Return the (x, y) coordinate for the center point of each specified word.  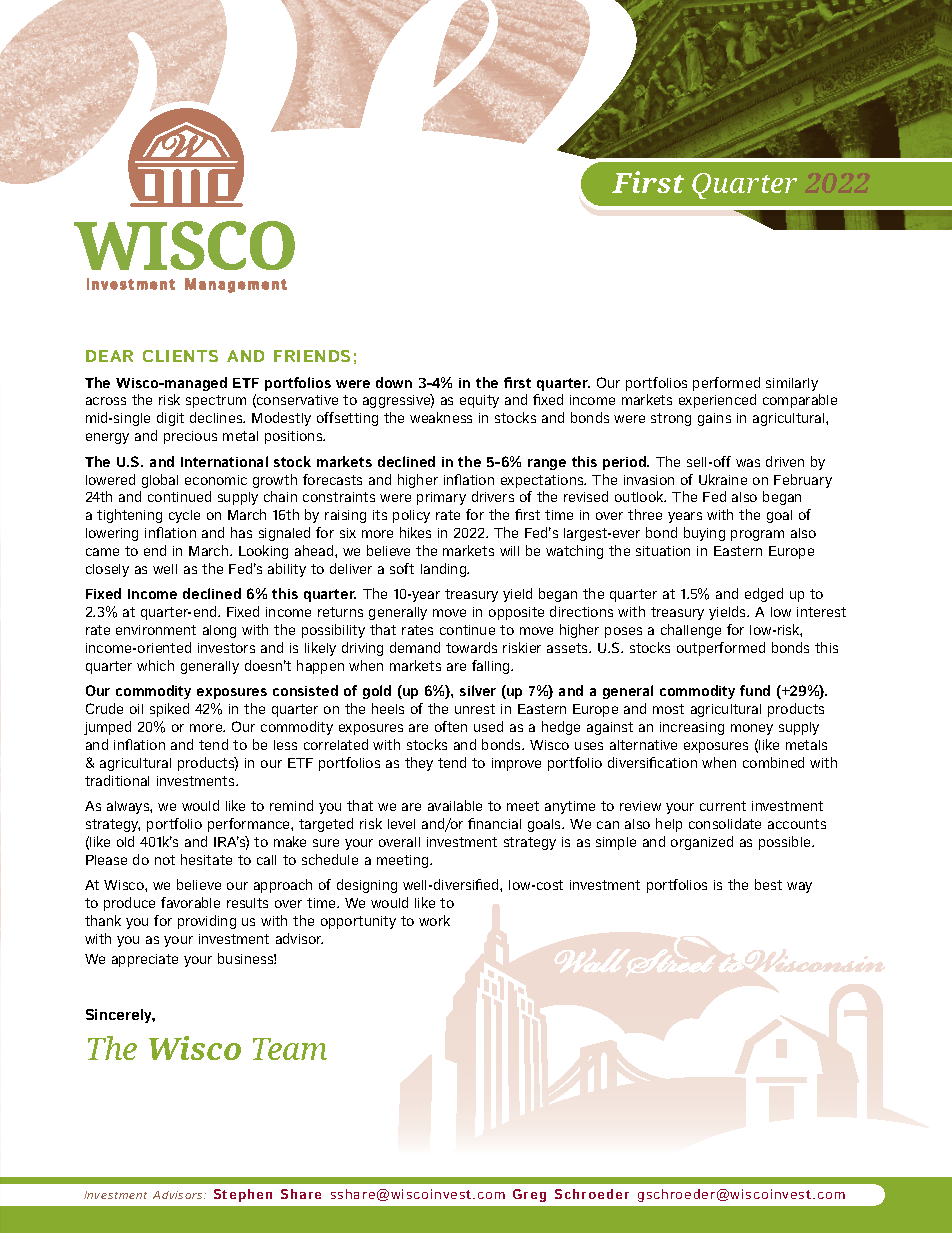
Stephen (243, 1195)
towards (471, 647)
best (768, 884)
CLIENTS (180, 356)
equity (479, 401)
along (219, 631)
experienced (717, 401)
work (434, 920)
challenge (691, 631)
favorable (190, 902)
